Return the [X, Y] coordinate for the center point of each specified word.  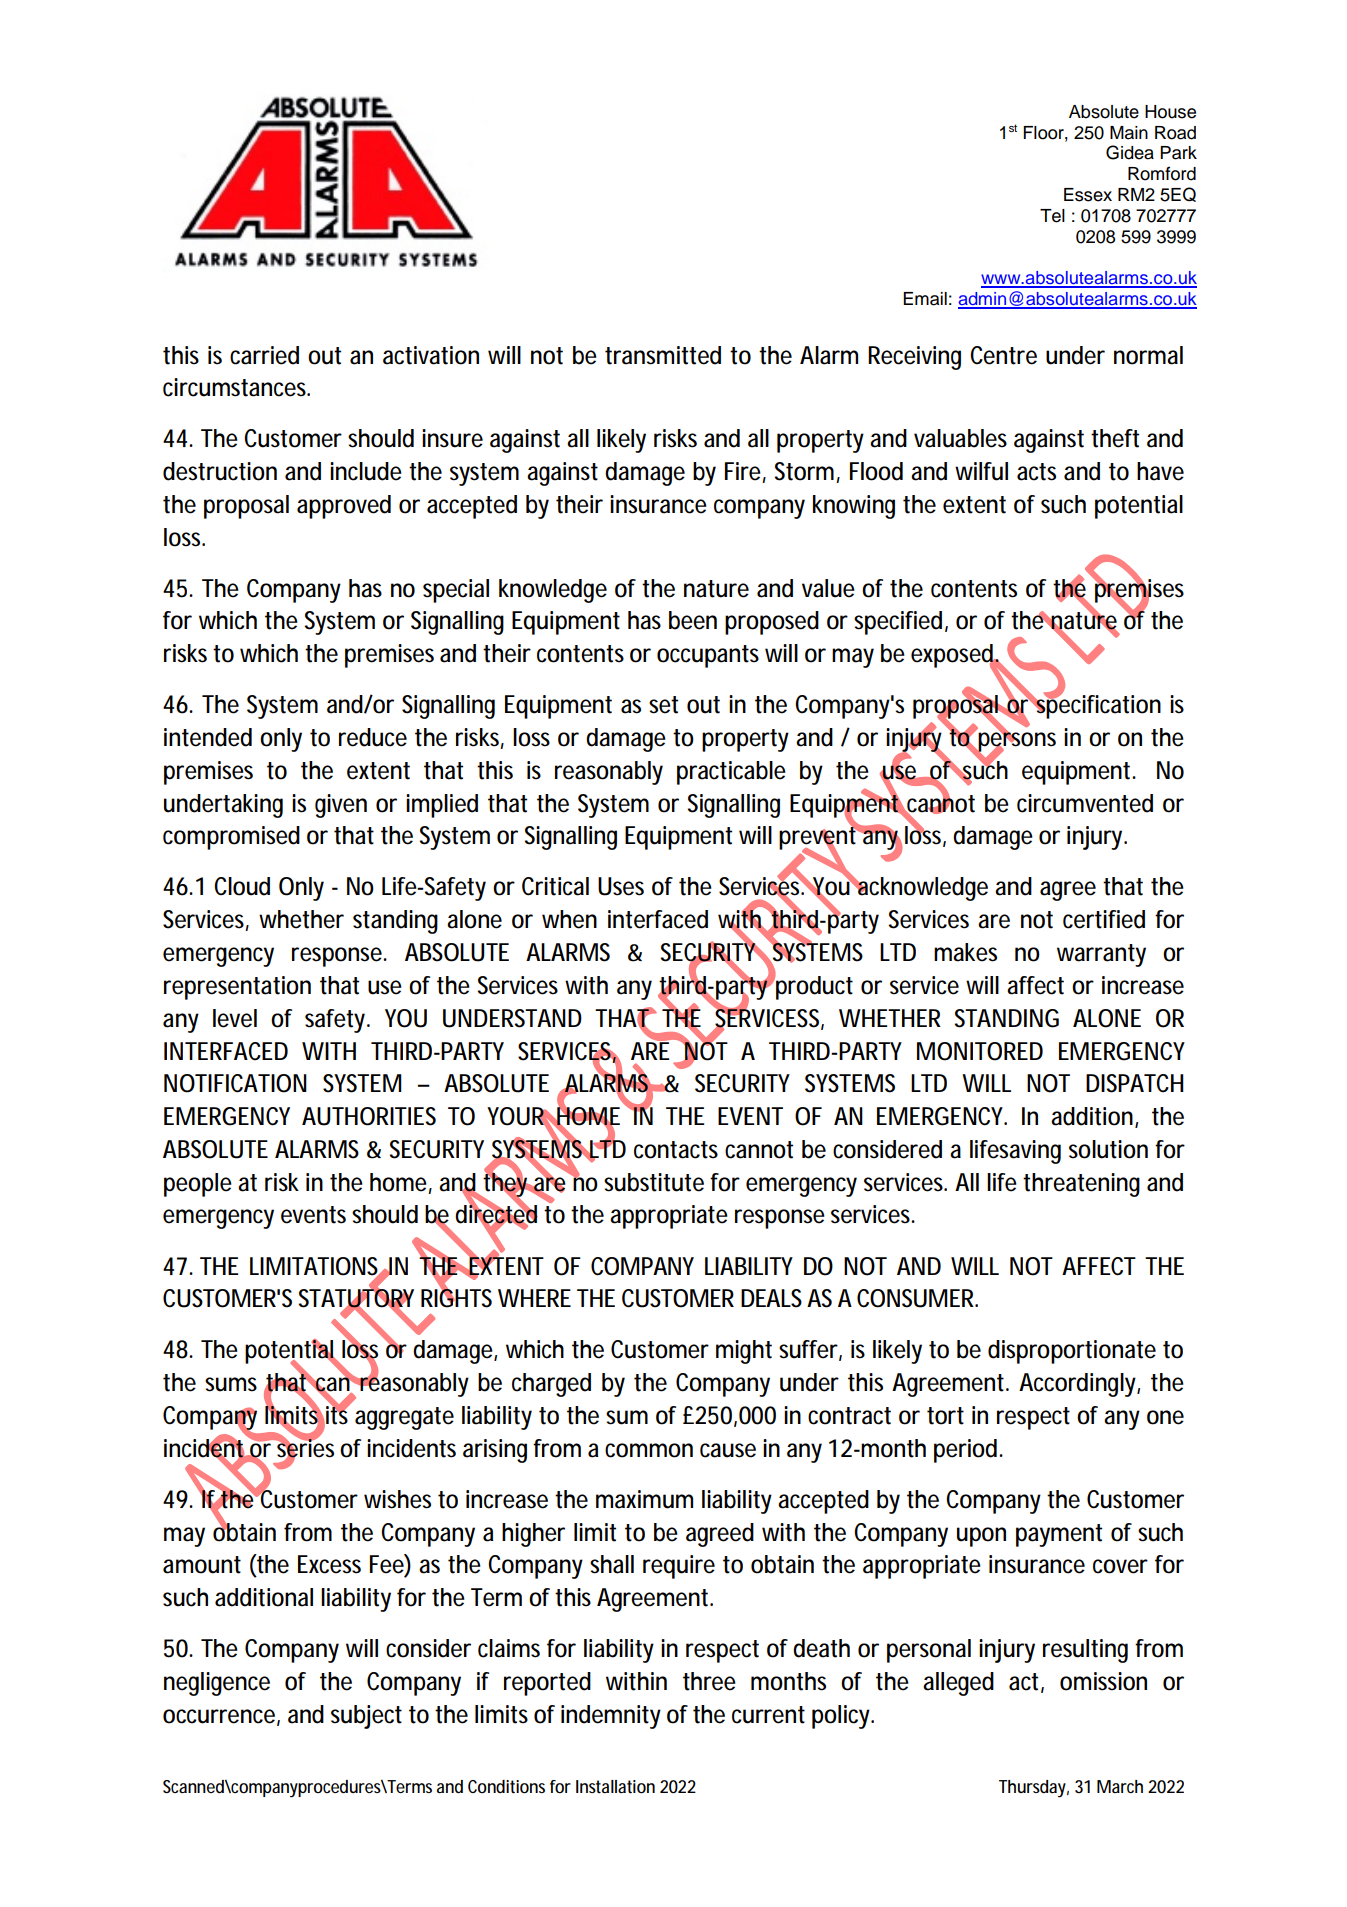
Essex [1088, 195]
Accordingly [1078, 1385]
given [341, 806]
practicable [731, 773]
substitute [654, 1182]
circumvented [1085, 803]
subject [366, 1717]
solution [1108, 1149]
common [649, 1450]
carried [264, 355]
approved [344, 507]
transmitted [663, 355]
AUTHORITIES [369, 1116]
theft [1115, 438]
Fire [743, 471]
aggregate [404, 1418]
